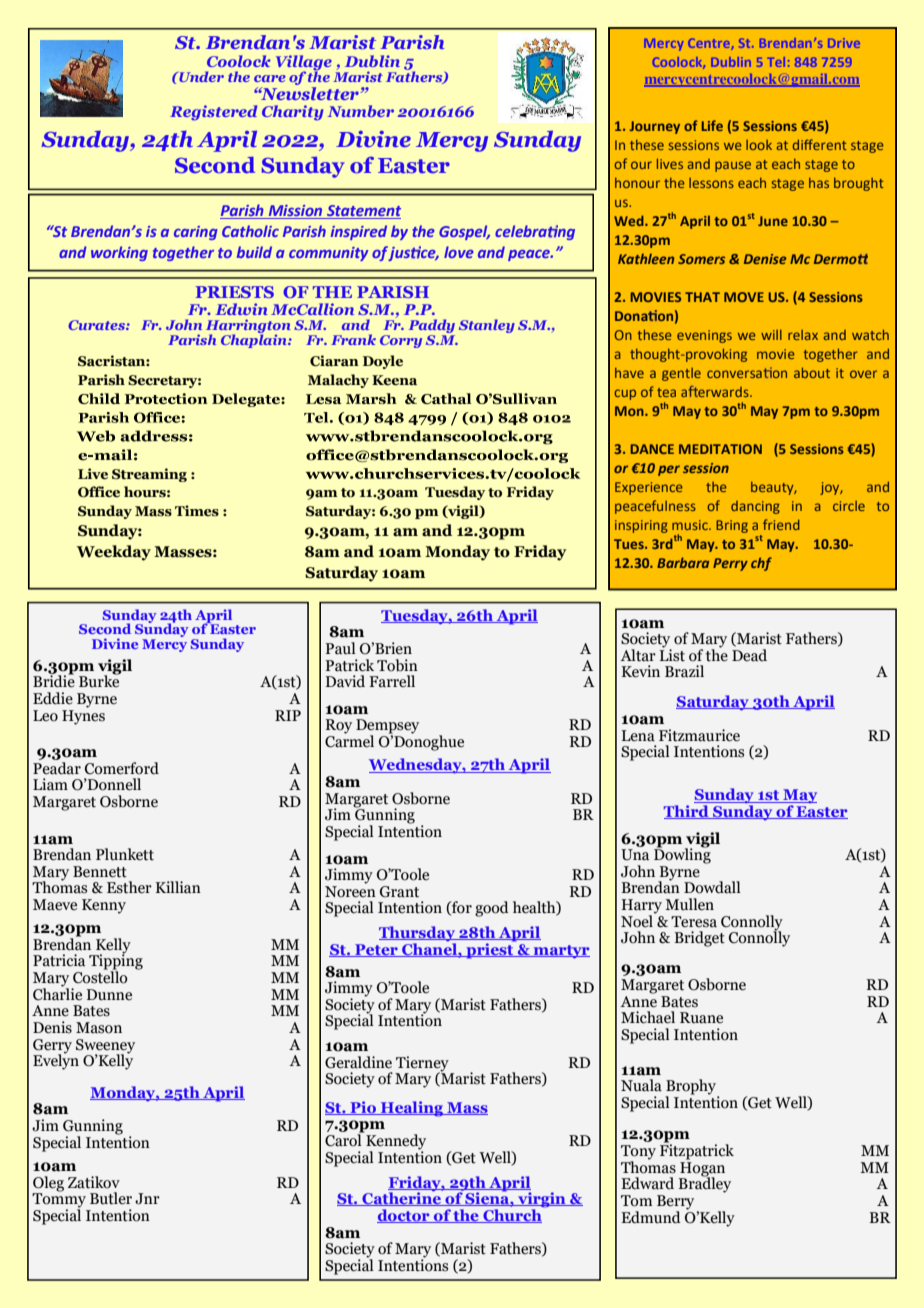 The image size is (924, 1308). Describe the element at coordinates (492, 909) in the image. I see `good` at that location.
